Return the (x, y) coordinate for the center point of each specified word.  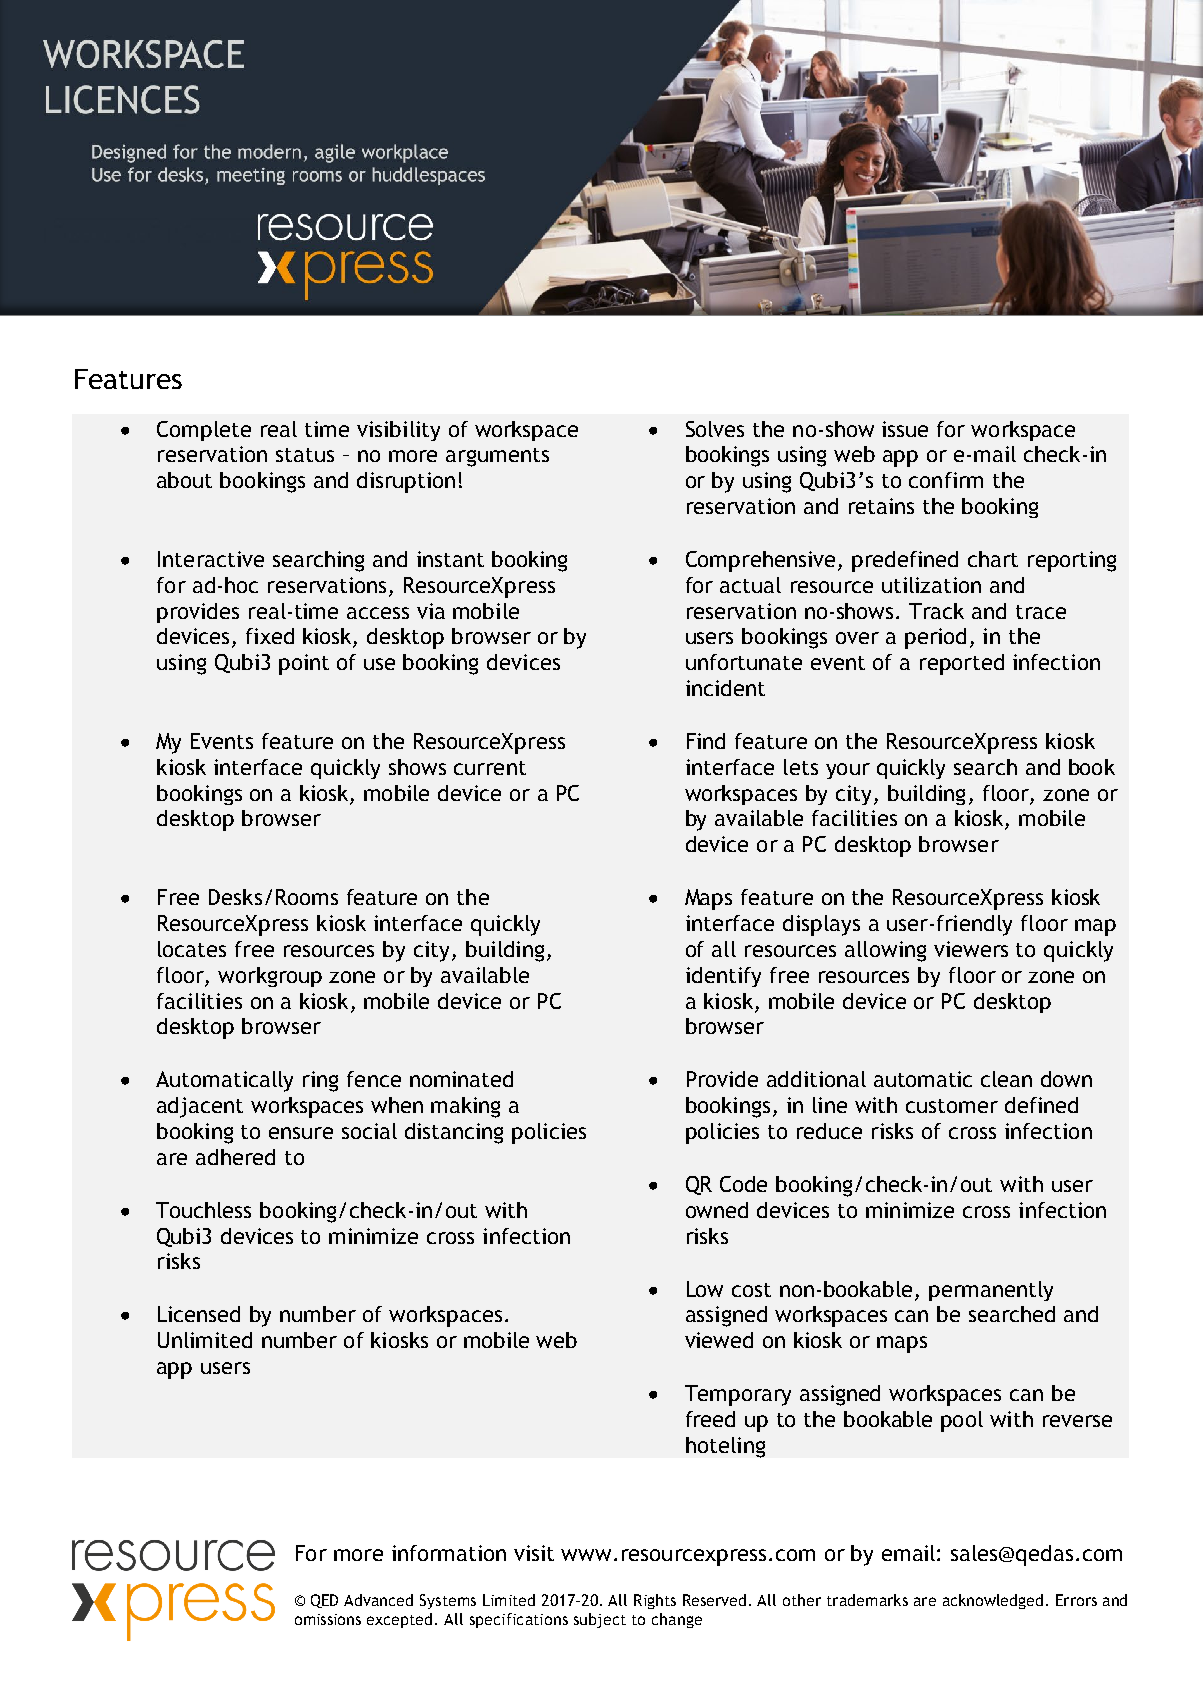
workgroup (270, 977)
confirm (946, 480)
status (305, 455)
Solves (715, 429)
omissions (328, 1619)
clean (1006, 1079)
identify (723, 977)
